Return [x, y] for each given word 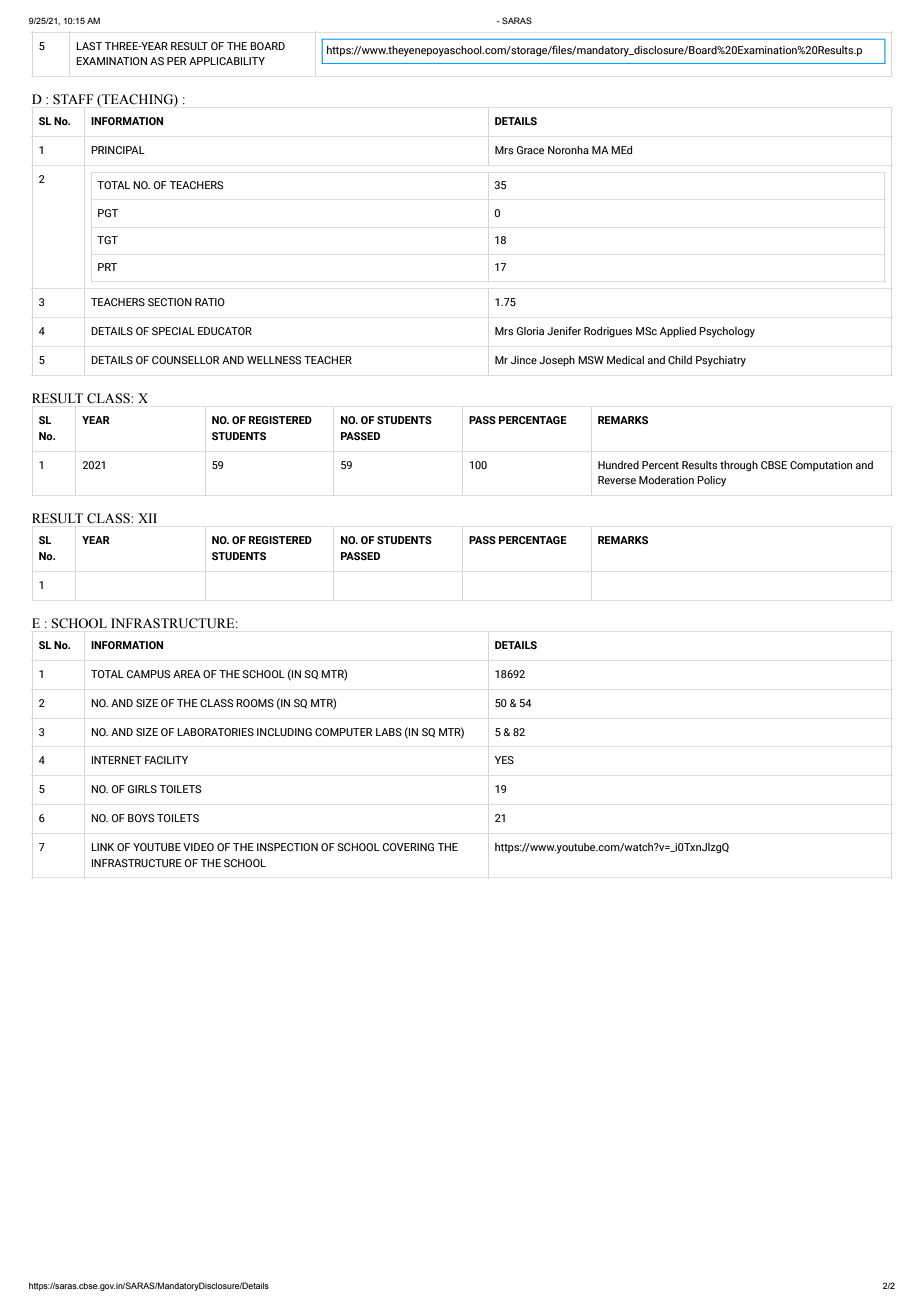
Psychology [727, 332]
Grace [530, 150]
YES [504, 760]
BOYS [141, 818]
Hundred [618, 465]
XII [147, 518]
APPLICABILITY [227, 61]
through [739, 466]
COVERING [408, 847]
